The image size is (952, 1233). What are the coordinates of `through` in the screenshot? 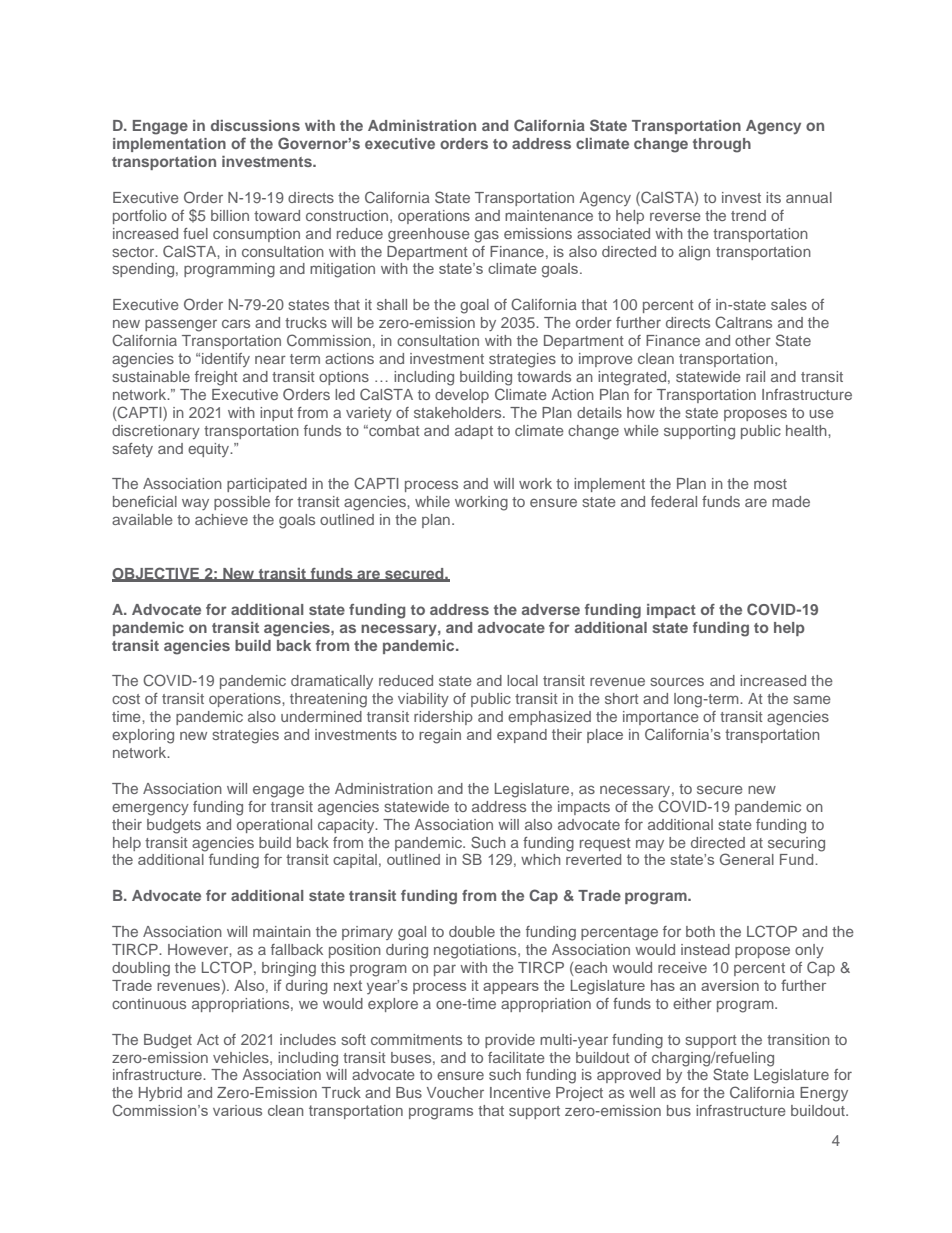 It's located at (722, 145).
